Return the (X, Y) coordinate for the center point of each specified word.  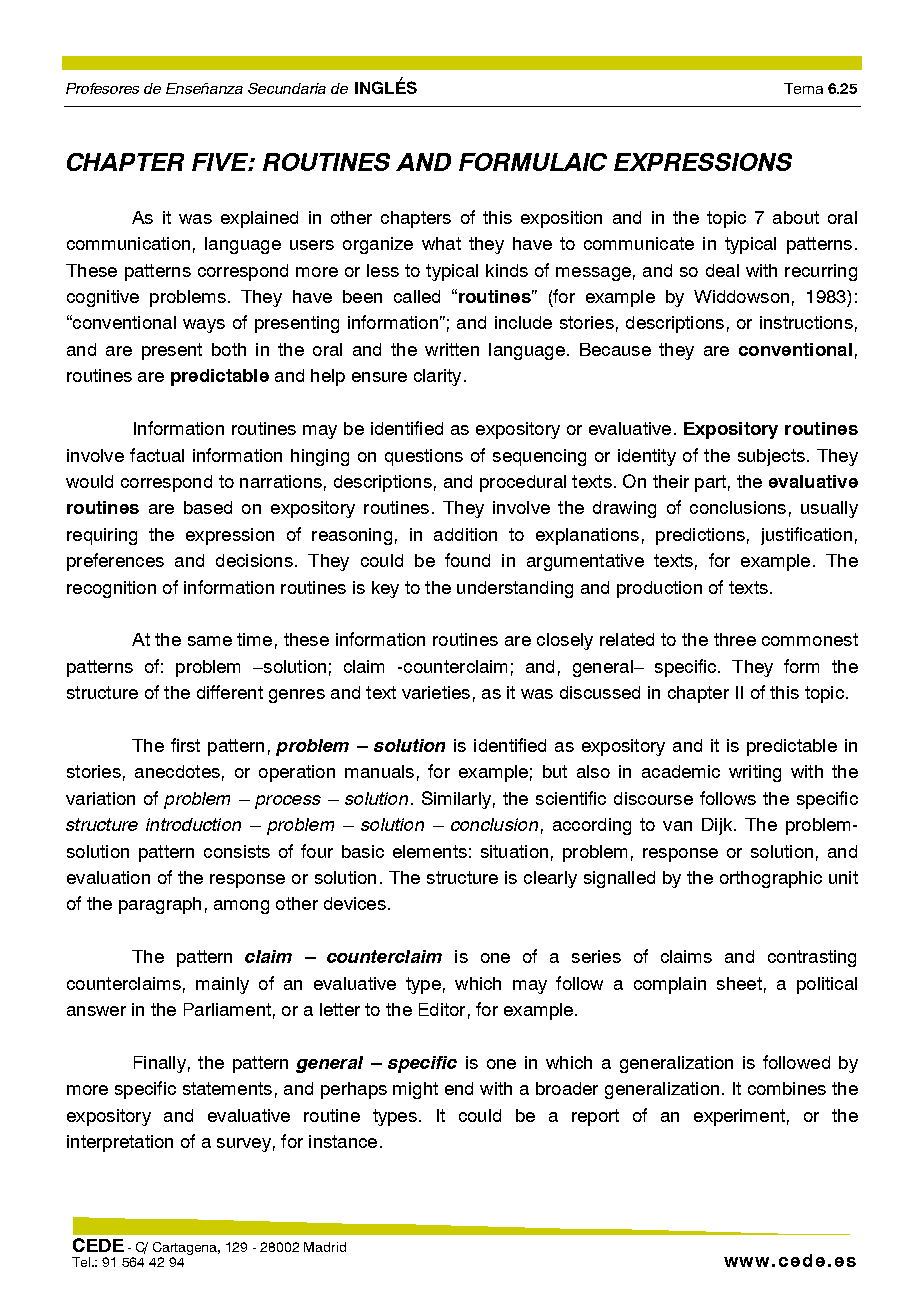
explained (259, 219)
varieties (436, 692)
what (441, 243)
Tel (82, 1262)
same (210, 641)
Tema (803, 88)
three (735, 639)
